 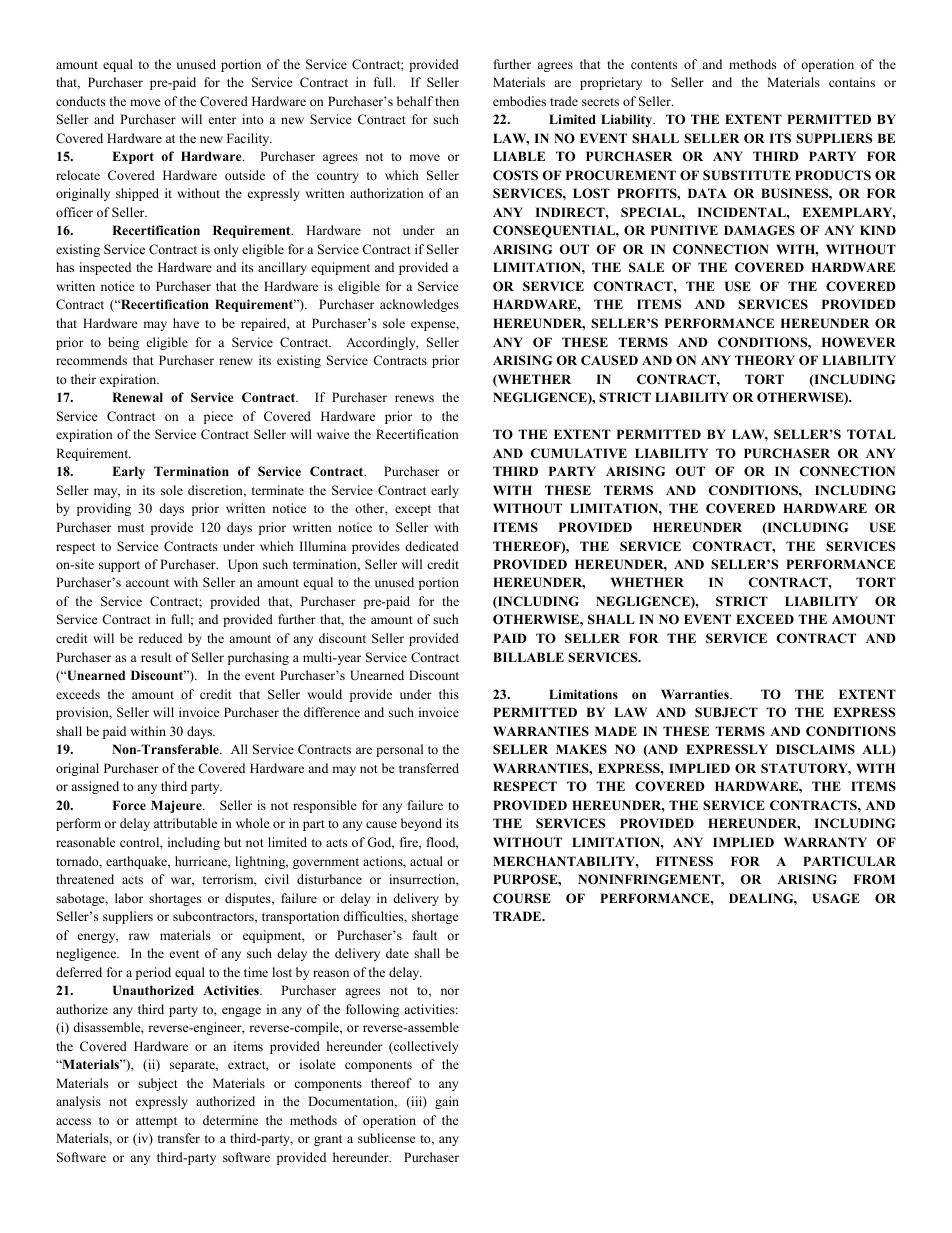 I want to click on DISCLAIMS, so click(x=815, y=749).
